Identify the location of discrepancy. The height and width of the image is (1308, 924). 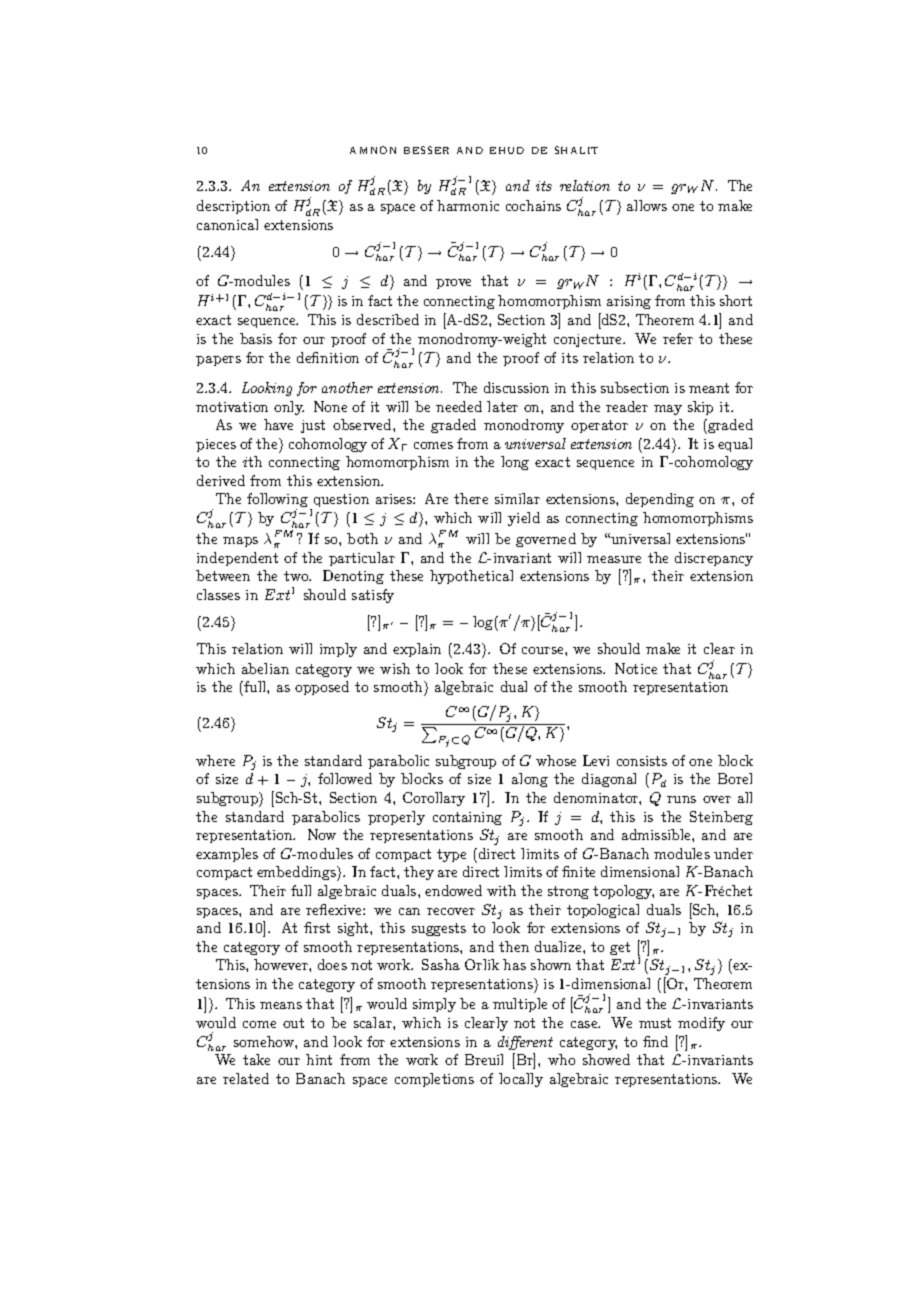
(714, 559).
